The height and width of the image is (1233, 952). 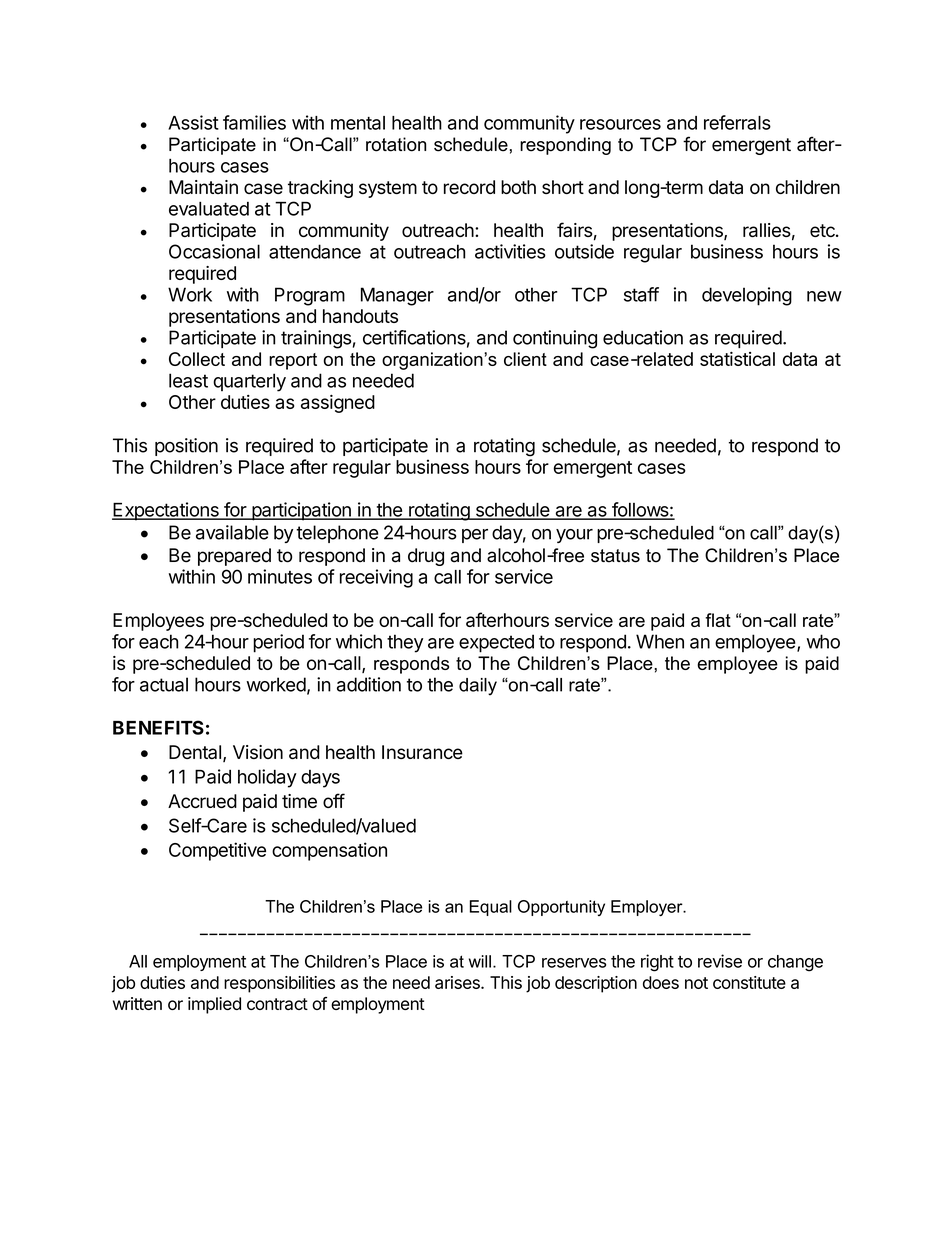 What do you see at coordinates (469, 187) in the image?
I see `record` at bounding box center [469, 187].
